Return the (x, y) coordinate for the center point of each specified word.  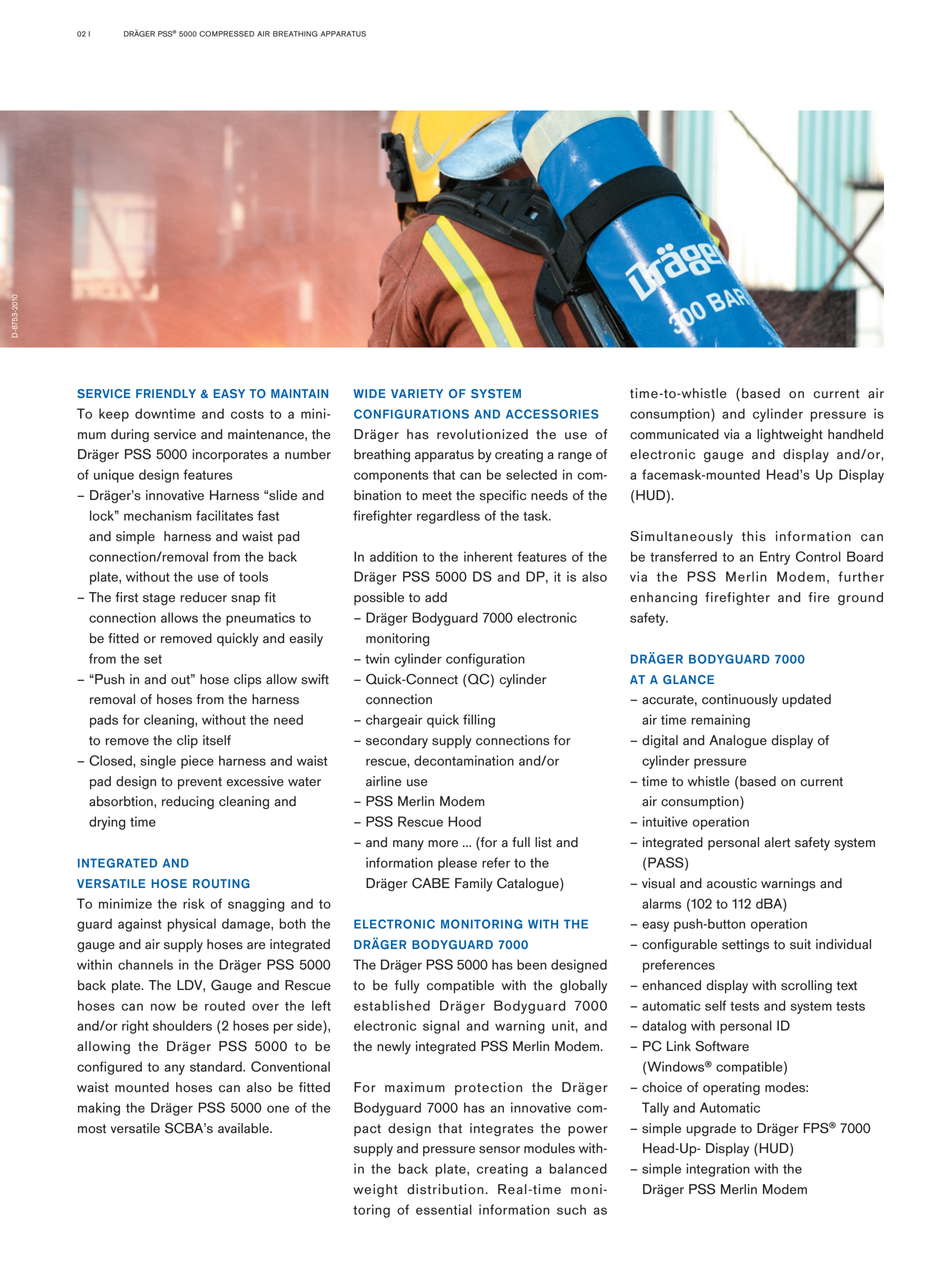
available (244, 1128)
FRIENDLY (166, 393)
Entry (775, 558)
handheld (855, 434)
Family (474, 885)
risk (194, 903)
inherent (488, 556)
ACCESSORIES (552, 414)
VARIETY (417, 393)
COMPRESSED (227, 34)
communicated (674, 434)
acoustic (732, 883)
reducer (203, 597)
